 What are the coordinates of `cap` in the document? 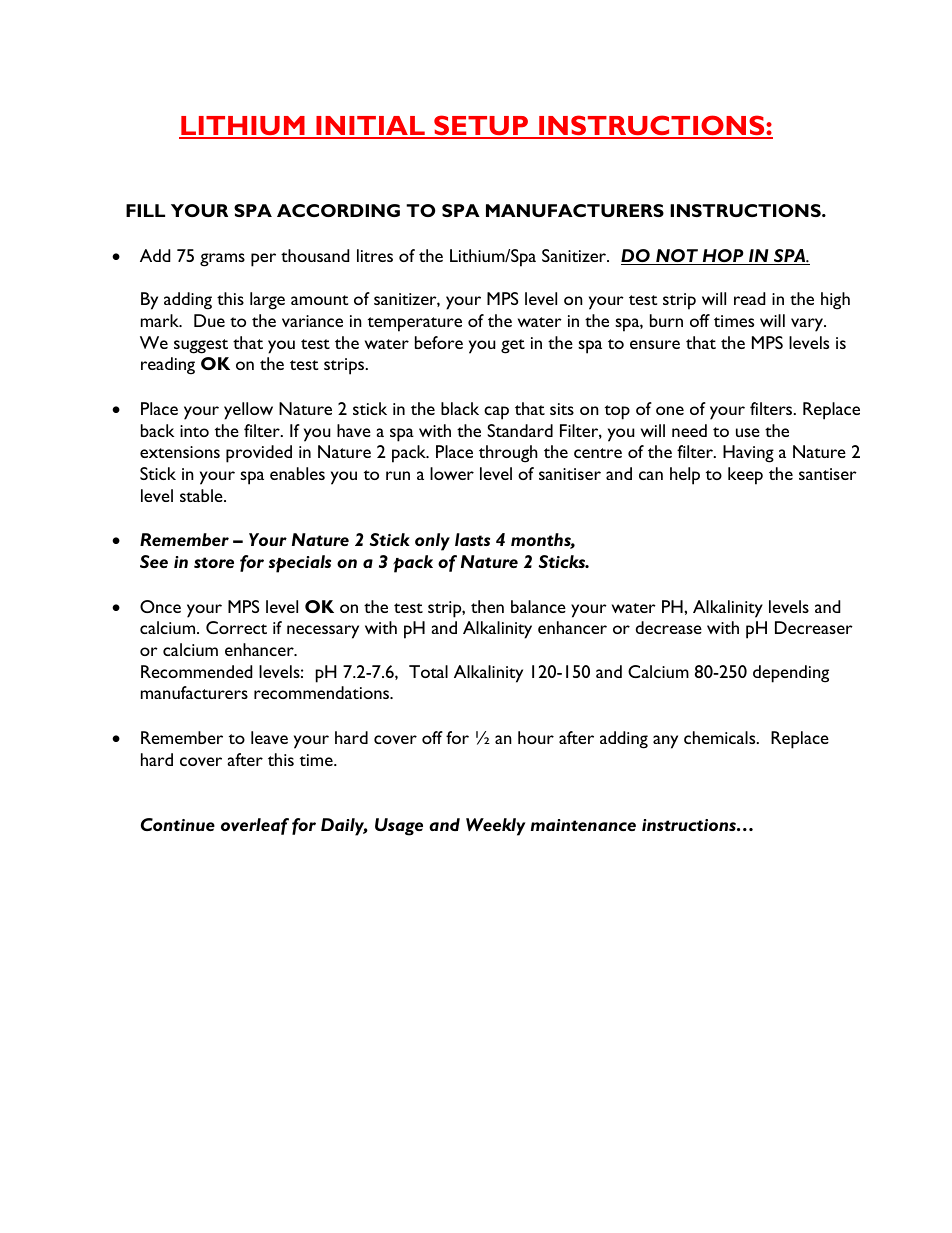 It's located at (496, 413).
